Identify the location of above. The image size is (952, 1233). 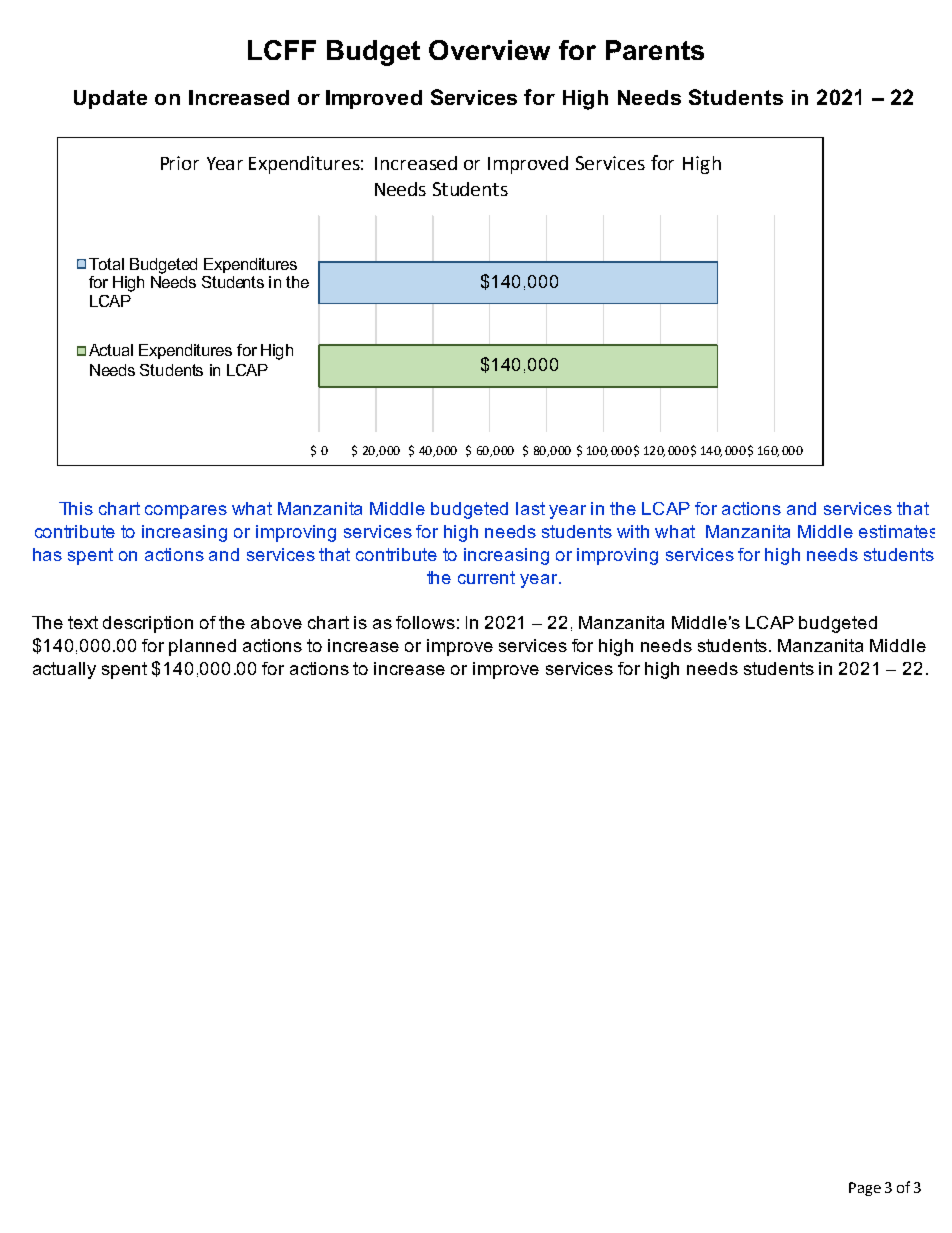
(276, 622).
